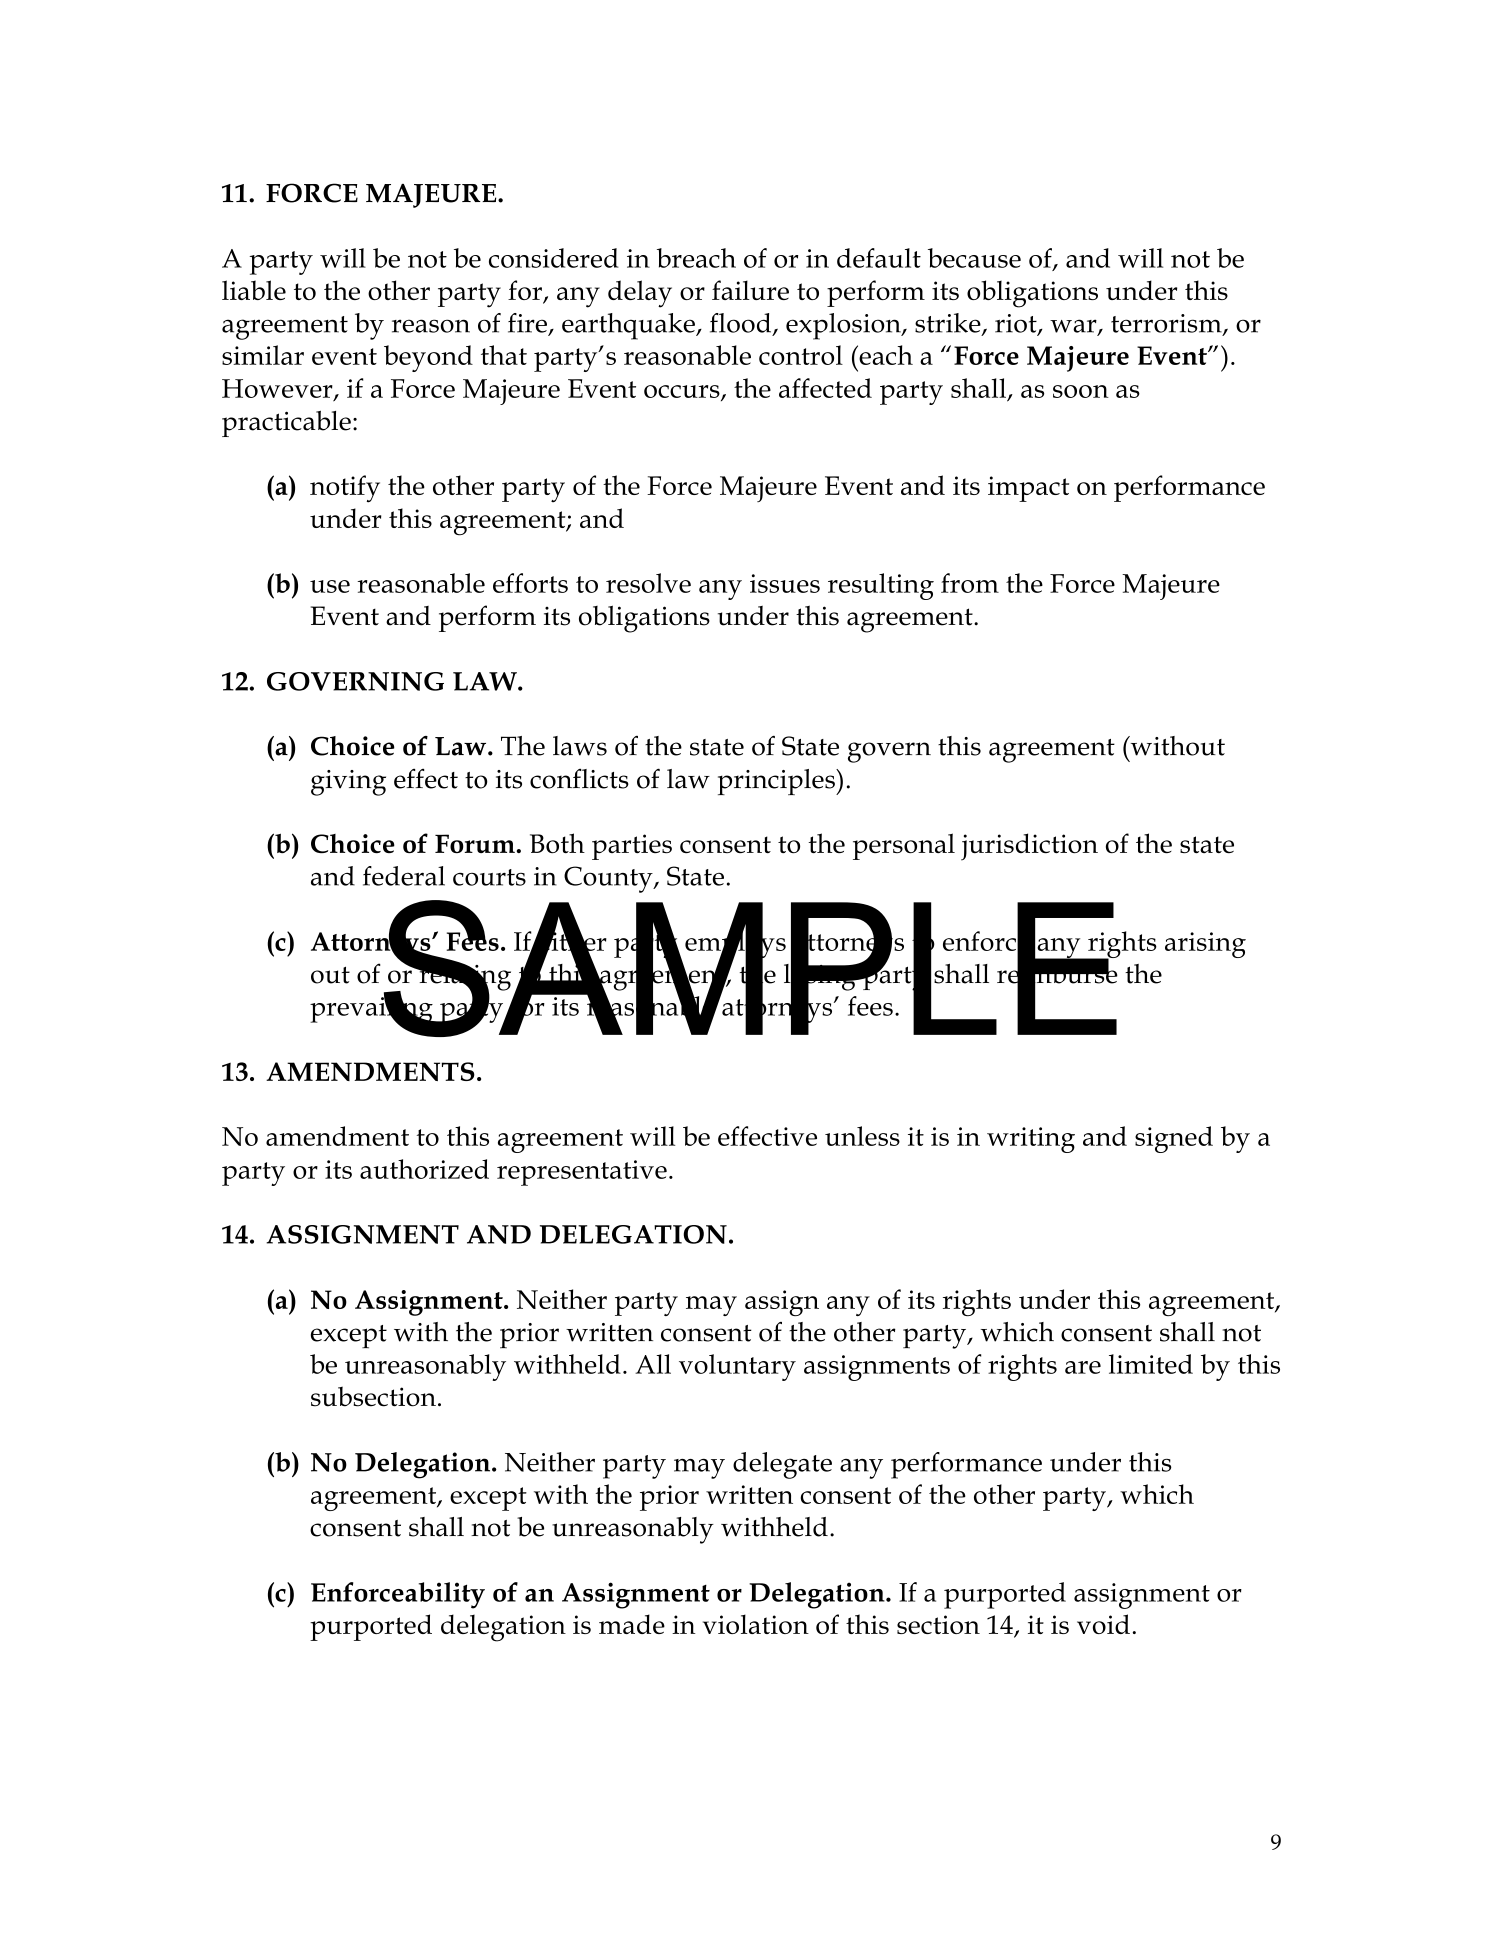 This document has width=1502, height=1944. Describe the element at coordinates (750, 290) in the document. I see `failure` at that location.
